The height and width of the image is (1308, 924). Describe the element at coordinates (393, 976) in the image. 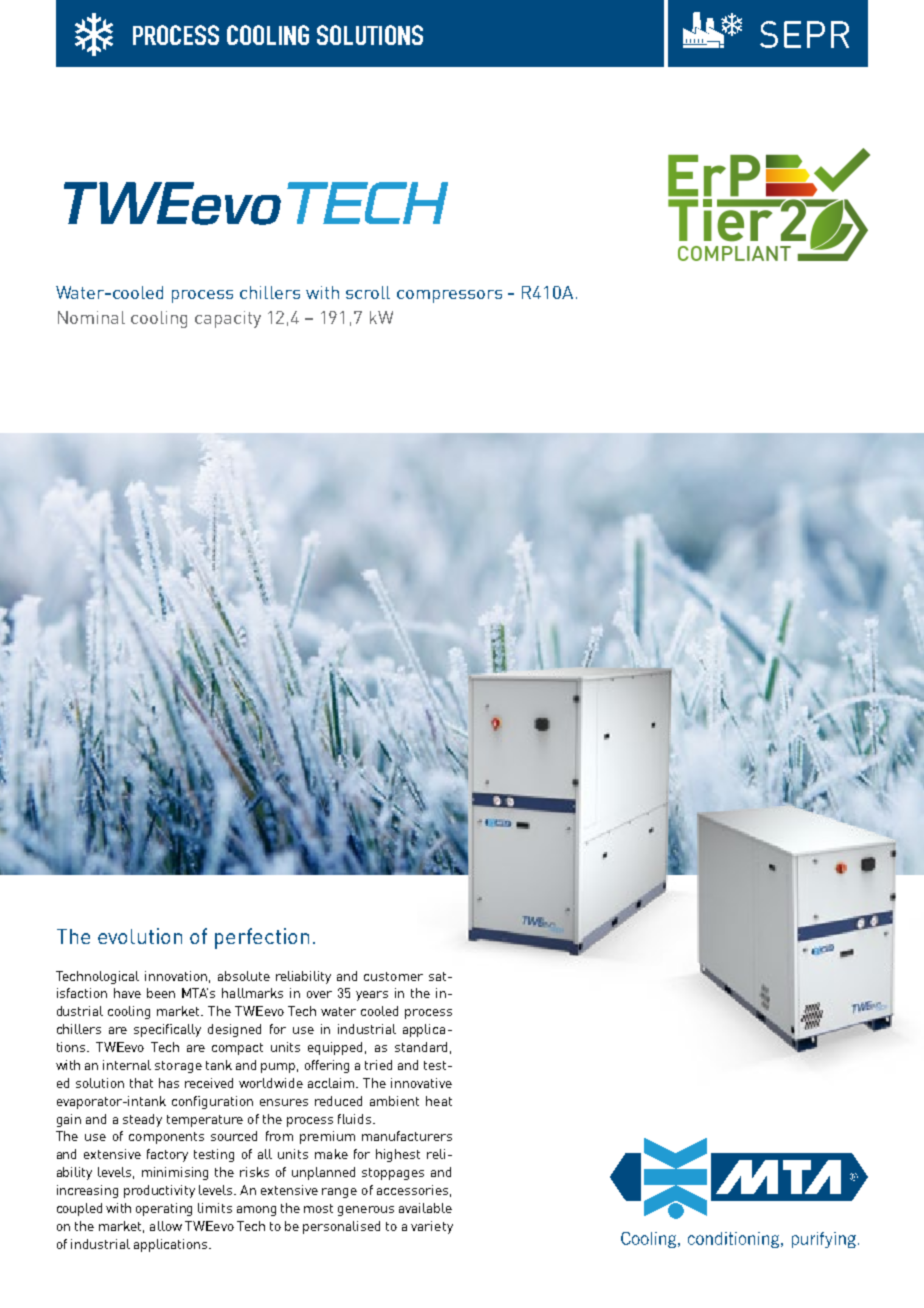

I see `customer` at that location.
